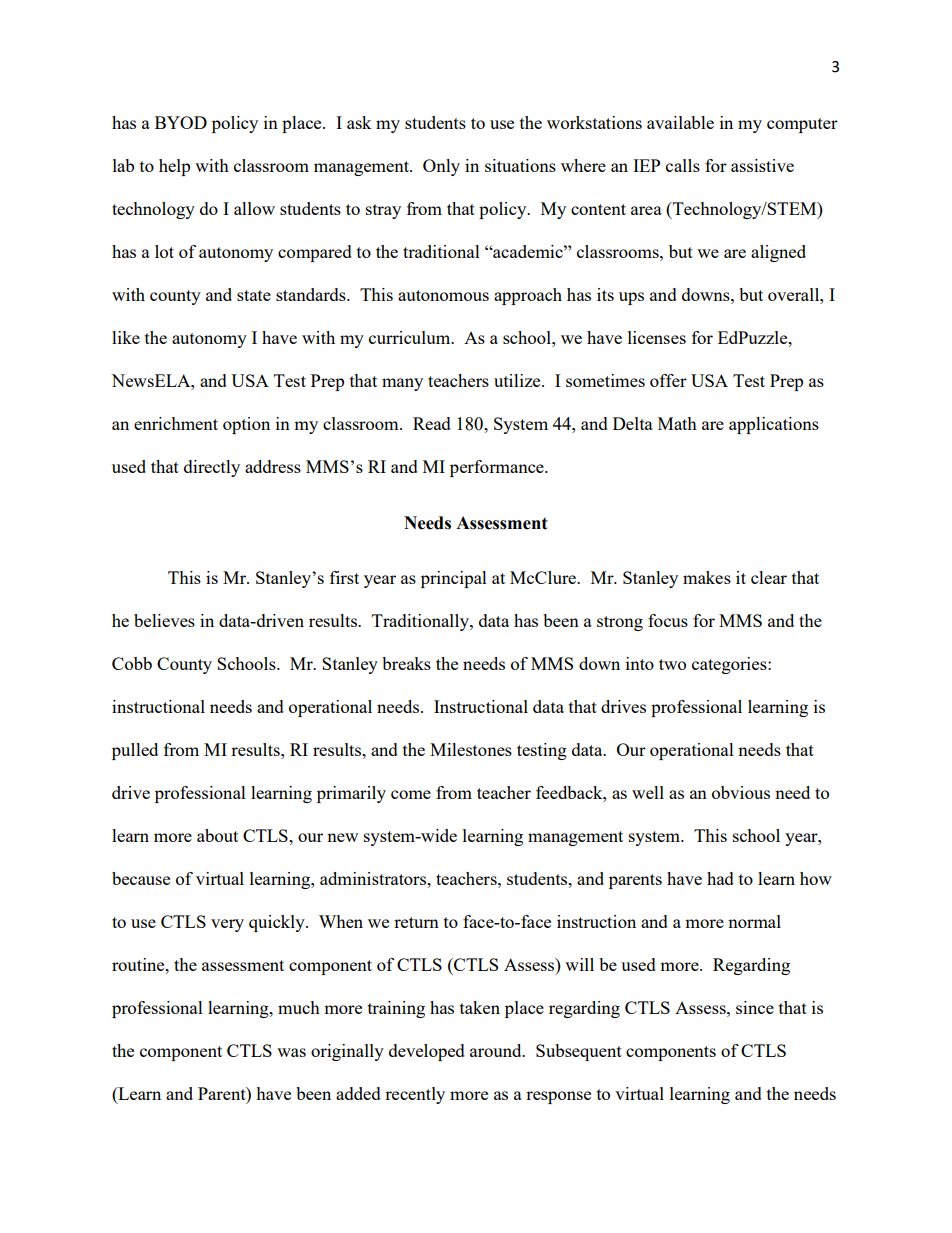  What do you see at coordinates (762, 165) in the document?
I see `assistive` at bounding box center [762, 165].
